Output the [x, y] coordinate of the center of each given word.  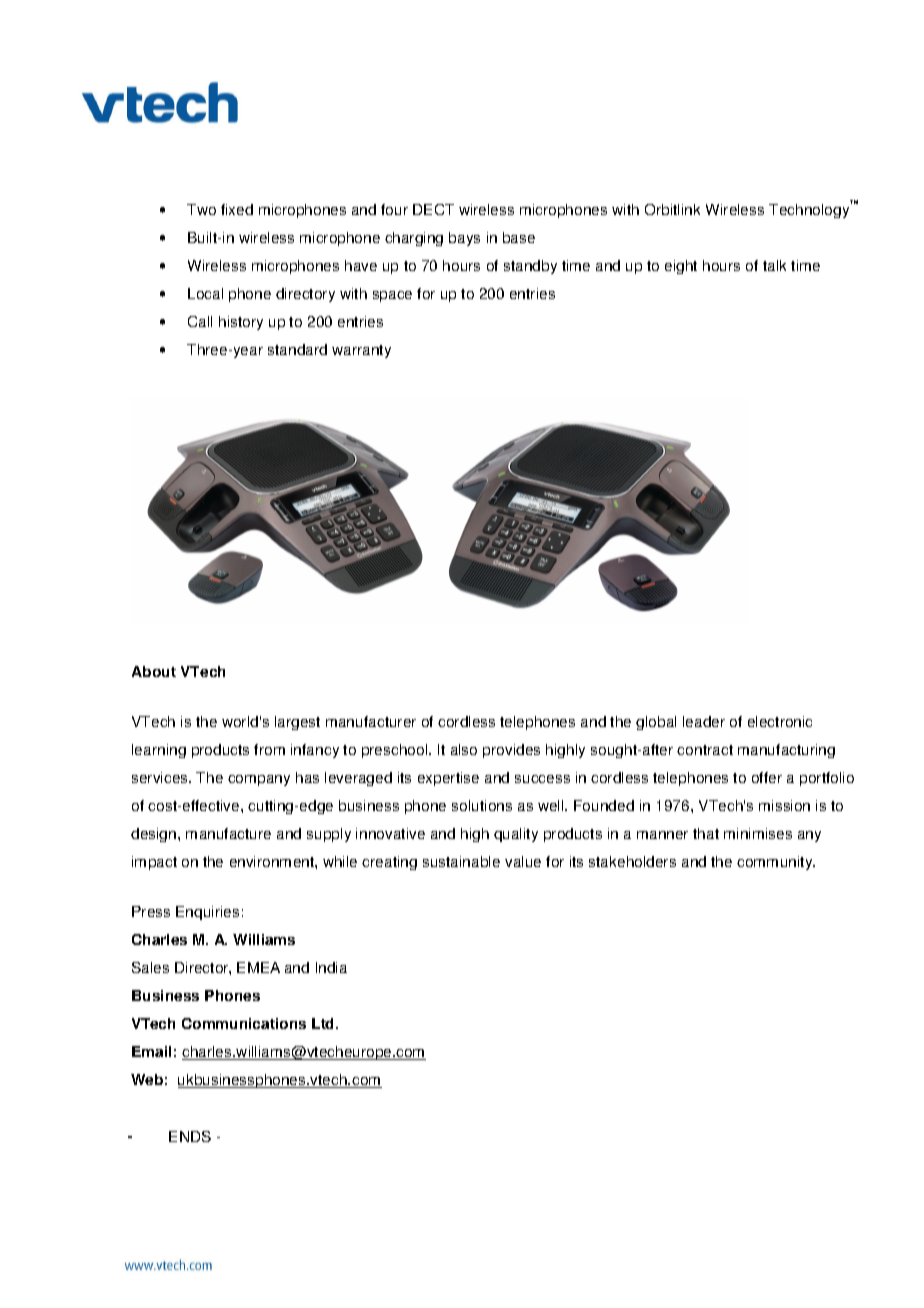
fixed [237, 209]
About [154, 671]
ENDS [190, 1136]
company [259, 780]
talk [774, 265]
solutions [482, 805]
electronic [780, 721]
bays [464, 239]
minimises [758, 833]
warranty [361, 351]
